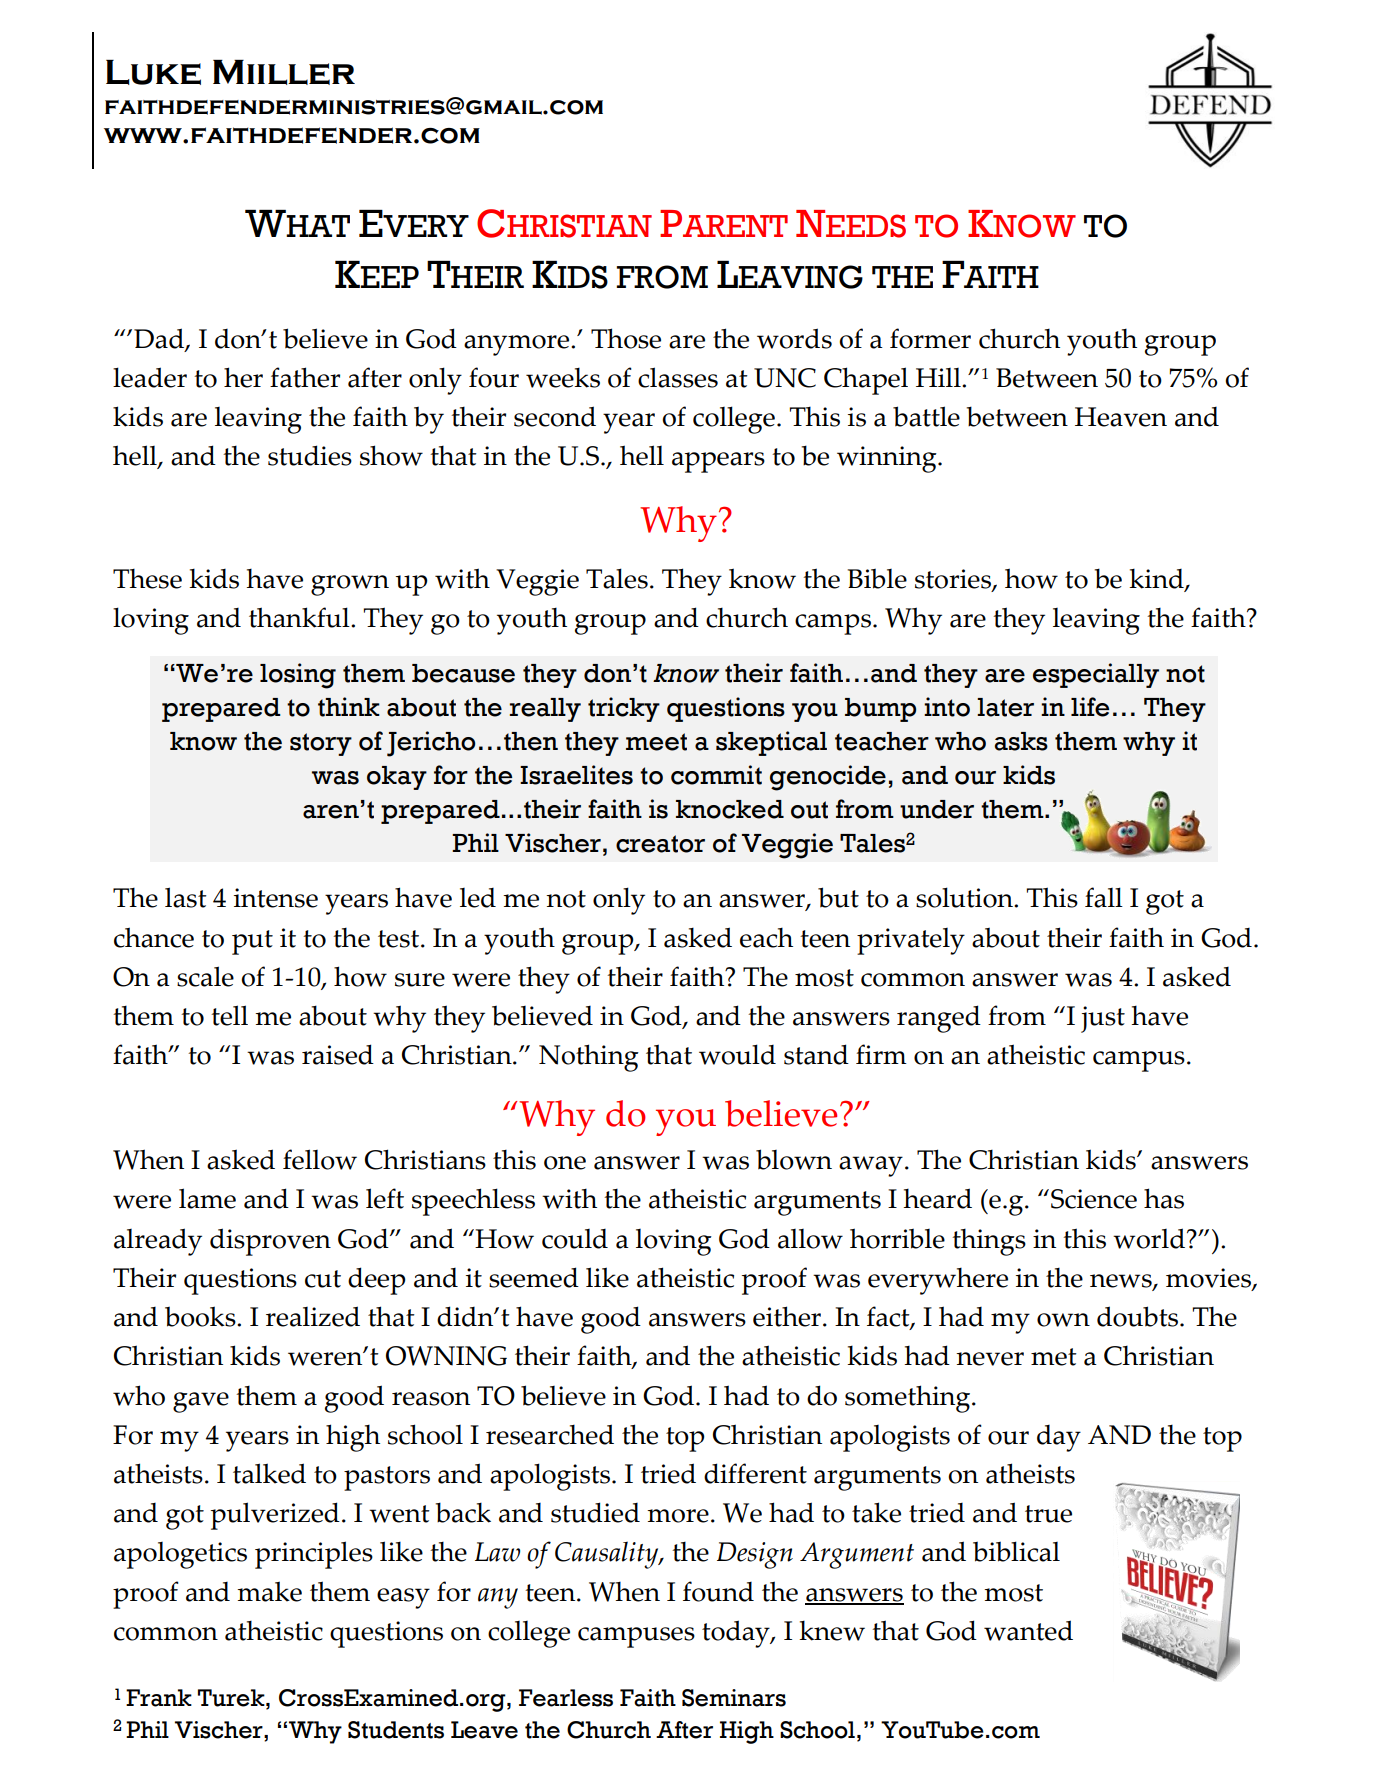  Describe the element at coordinates (1104, 897) in the screenshot. I see `fall` at that location.
